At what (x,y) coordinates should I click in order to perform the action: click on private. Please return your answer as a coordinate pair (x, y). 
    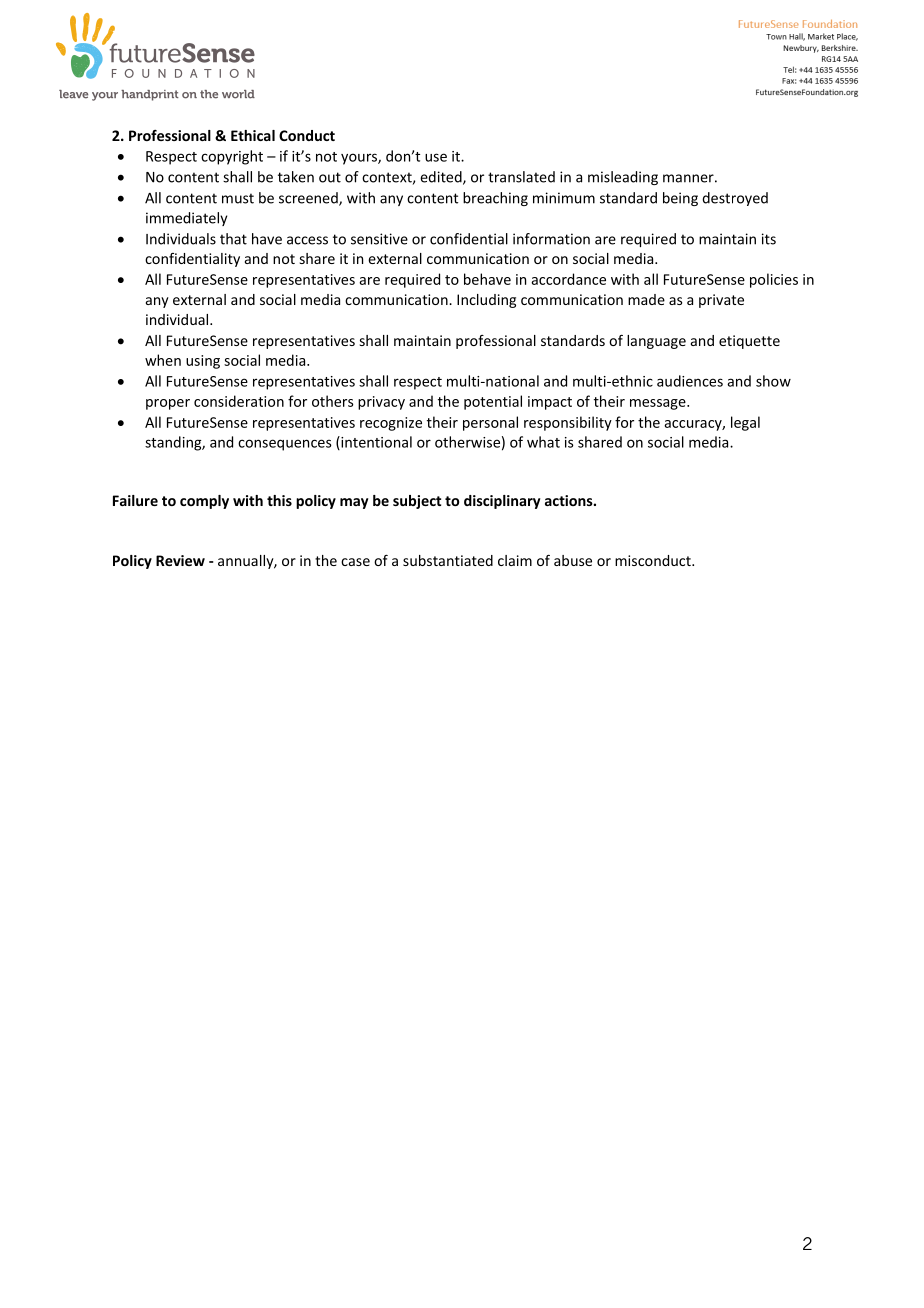
    Looking at the image, I should click on (721, 301).
